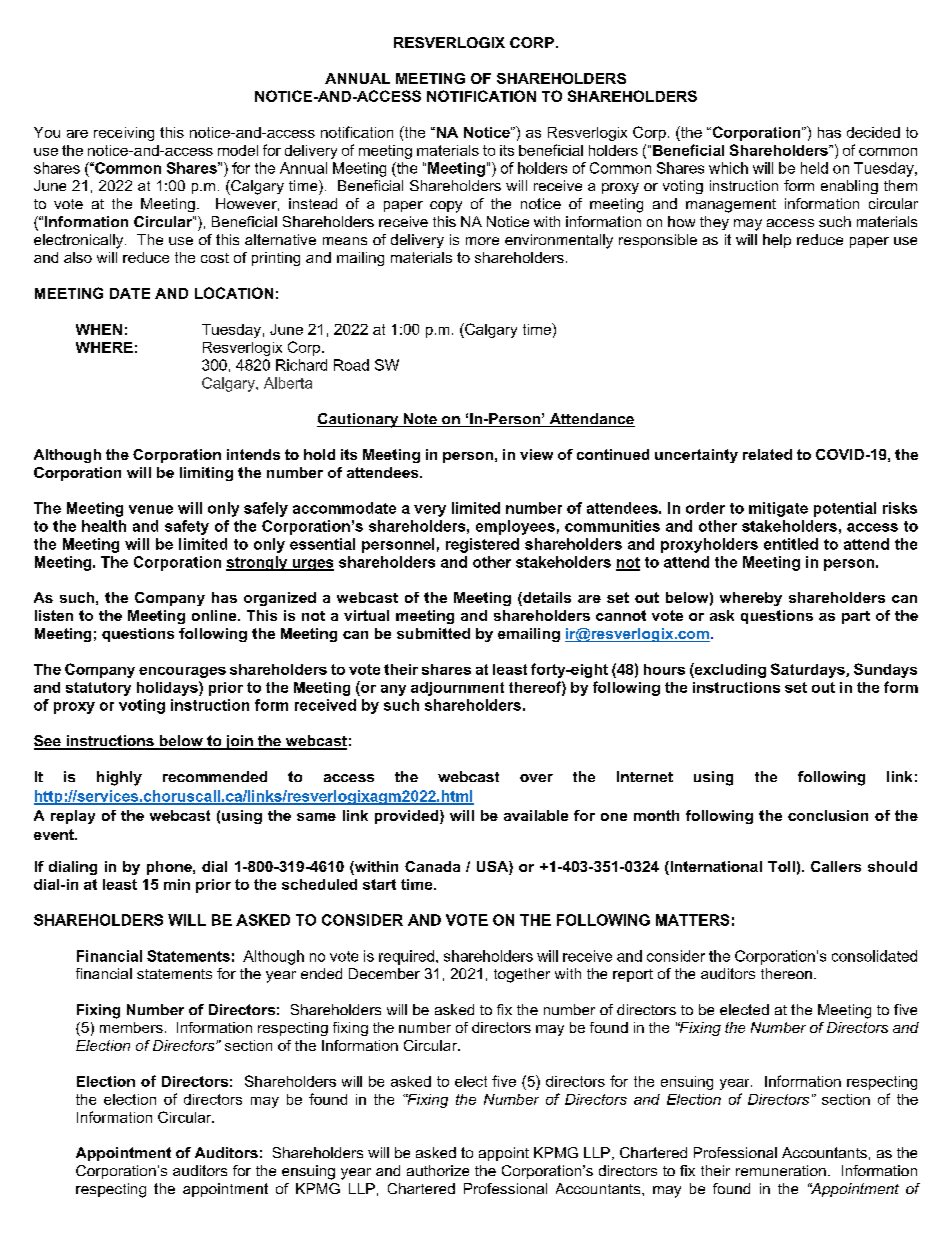 This screenshot has width=952, height=1233. I want to click on copy, so click(446, 207).
